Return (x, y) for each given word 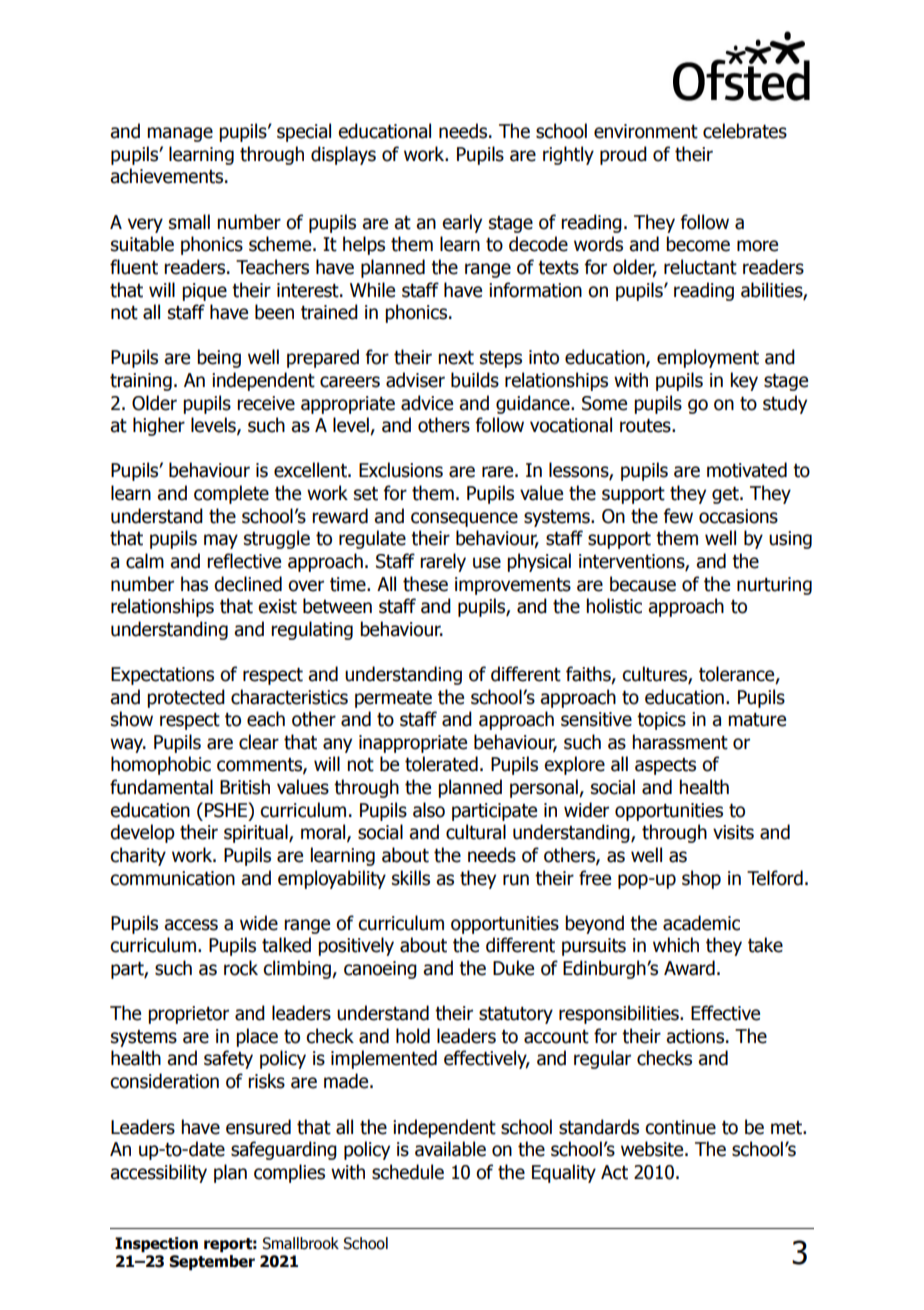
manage (180, 134)
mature (757, 720)
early (462, 223)
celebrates (745, 131)
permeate (393, 699)
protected (186, 698)
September (212, 1262)
